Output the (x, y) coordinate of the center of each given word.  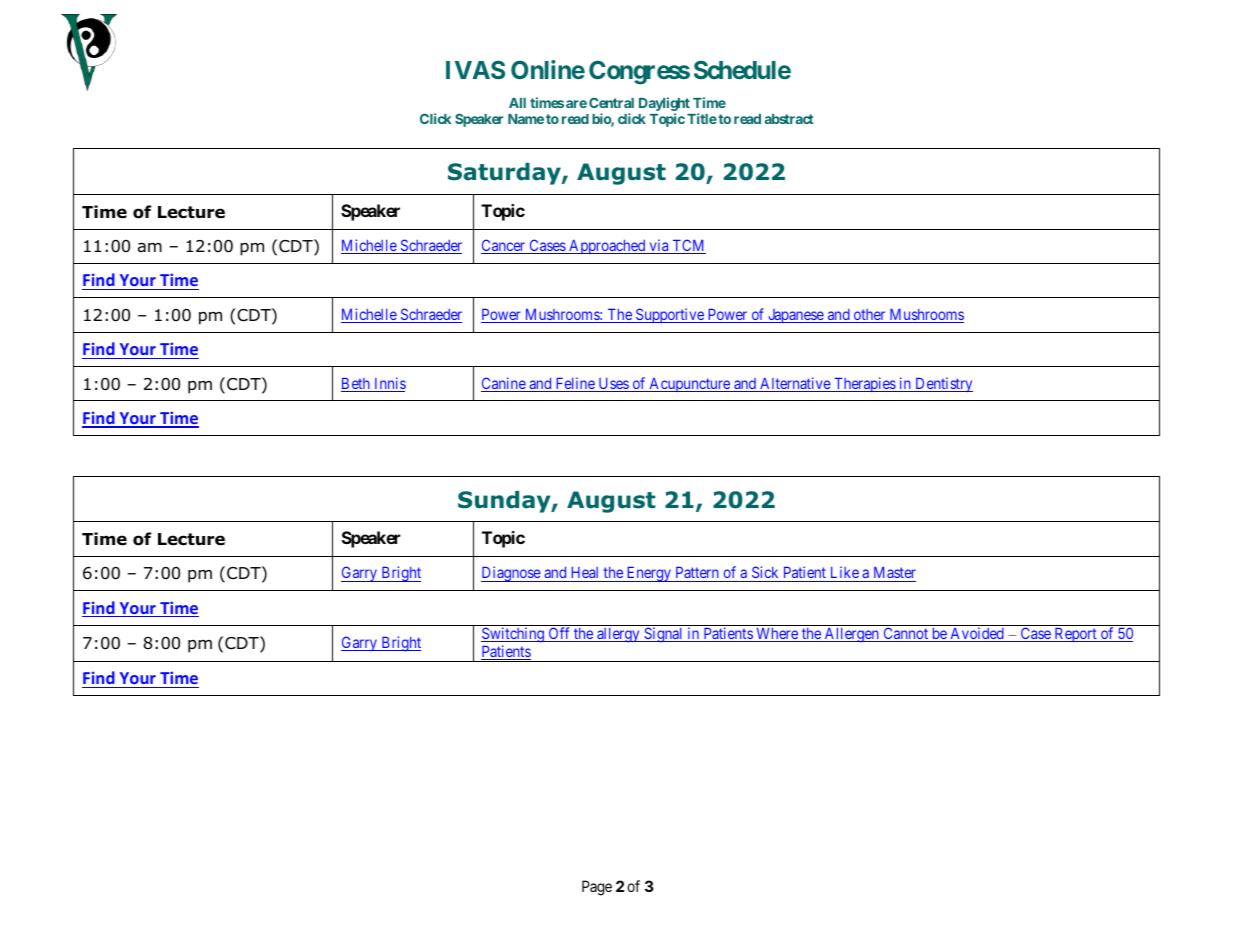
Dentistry (943, 384)
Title (702, 118)
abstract (789, 119)
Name (526, 119)
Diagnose (511, 574)
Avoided (977, 634)
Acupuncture (689, 385)
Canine (504, 384)
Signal (664, 635)
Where (777, 635)
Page (597, 888)
